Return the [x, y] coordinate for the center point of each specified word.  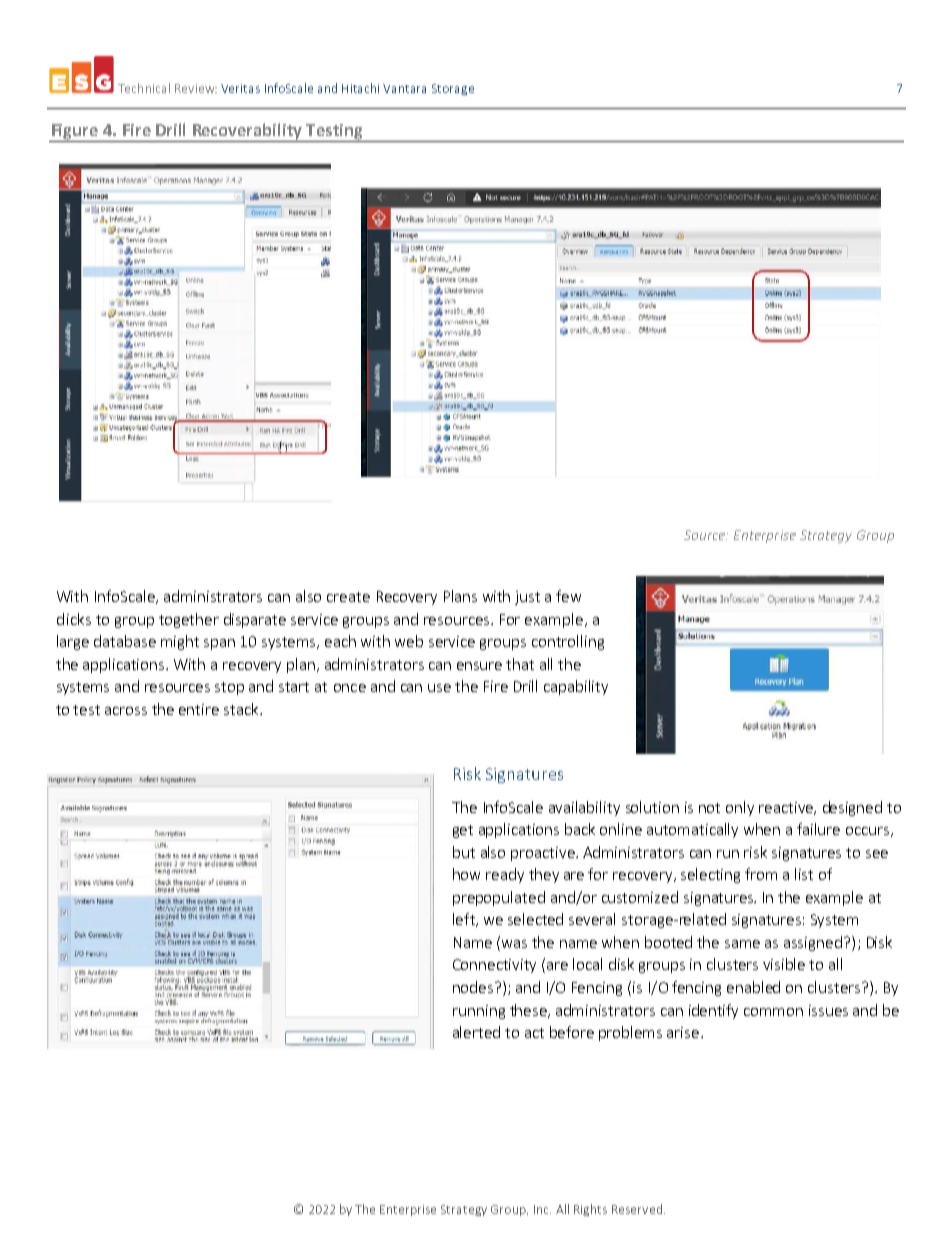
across [126, 711]
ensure [479, 666]
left [465, 920]
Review [195, 88]
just [527, 598]
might [180, 642]
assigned [813, 943]
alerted [476, 1032]
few [568, 596]
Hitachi [360, 88]
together [189, 620]
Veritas [240, 88]
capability [576, 687]
